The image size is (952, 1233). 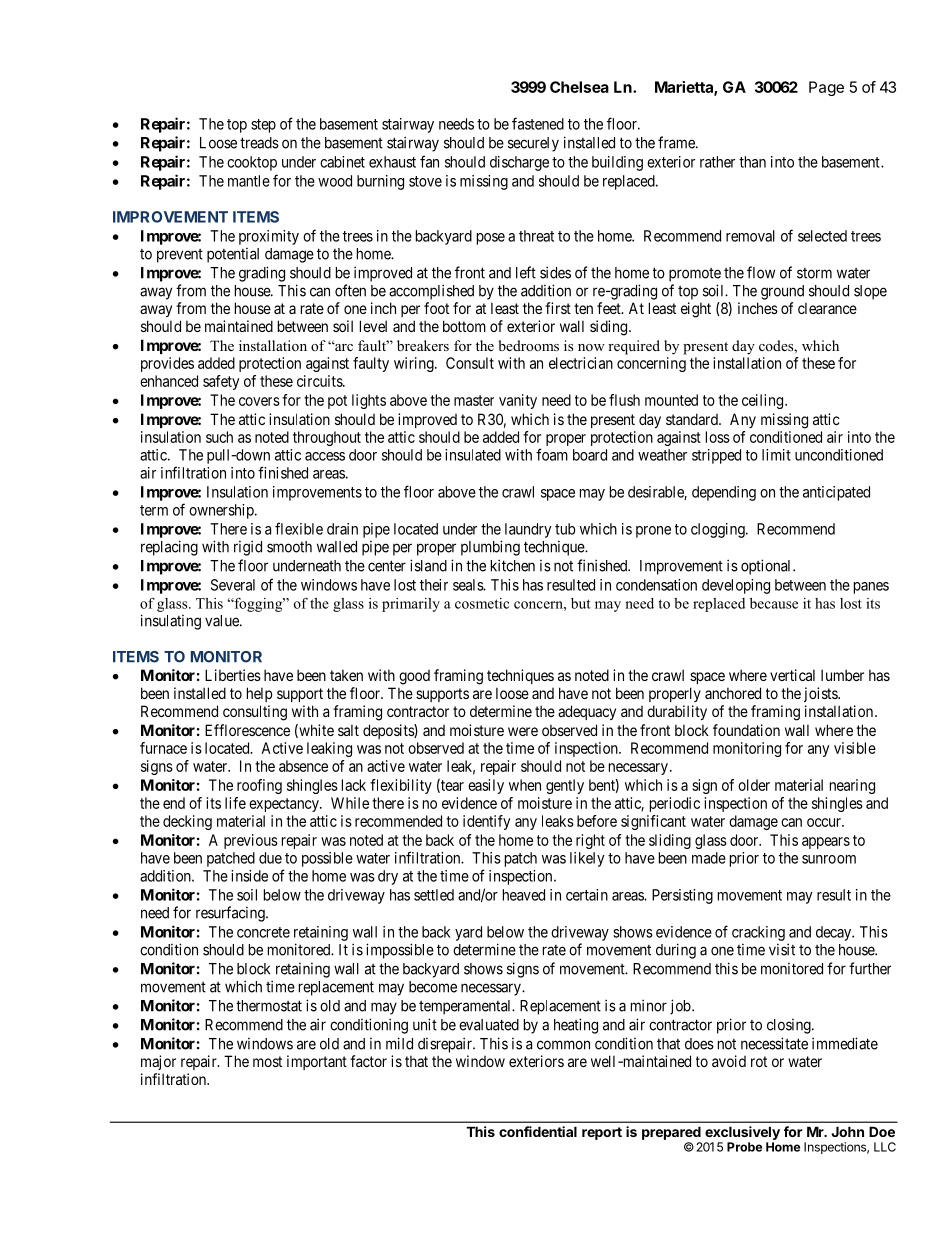 What do you see at coordinates (848, 1131) in the screenshot?
I see `John` at bounding box center [848, 1131].
